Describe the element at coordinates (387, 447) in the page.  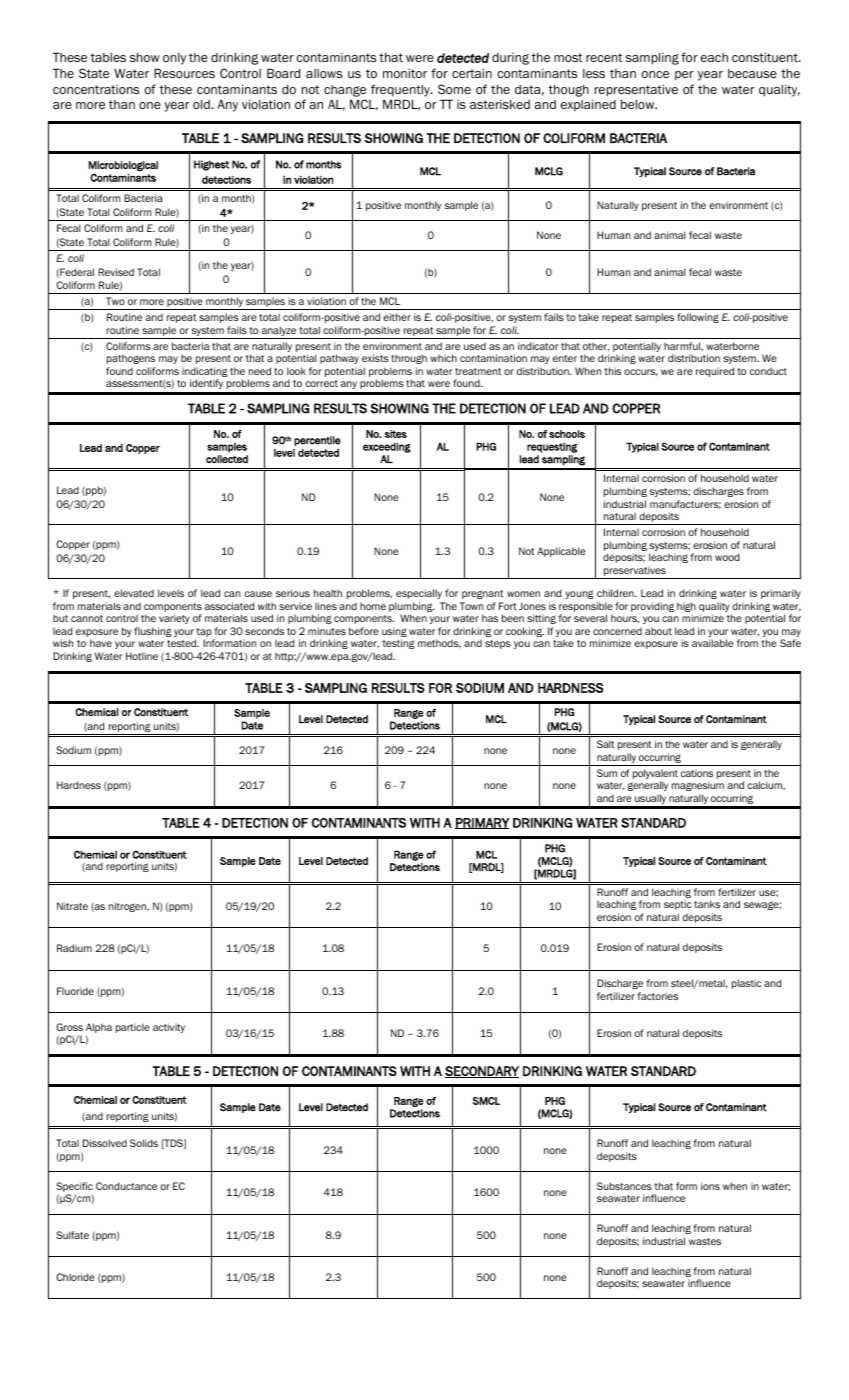
I see `exceeding` at that location.
